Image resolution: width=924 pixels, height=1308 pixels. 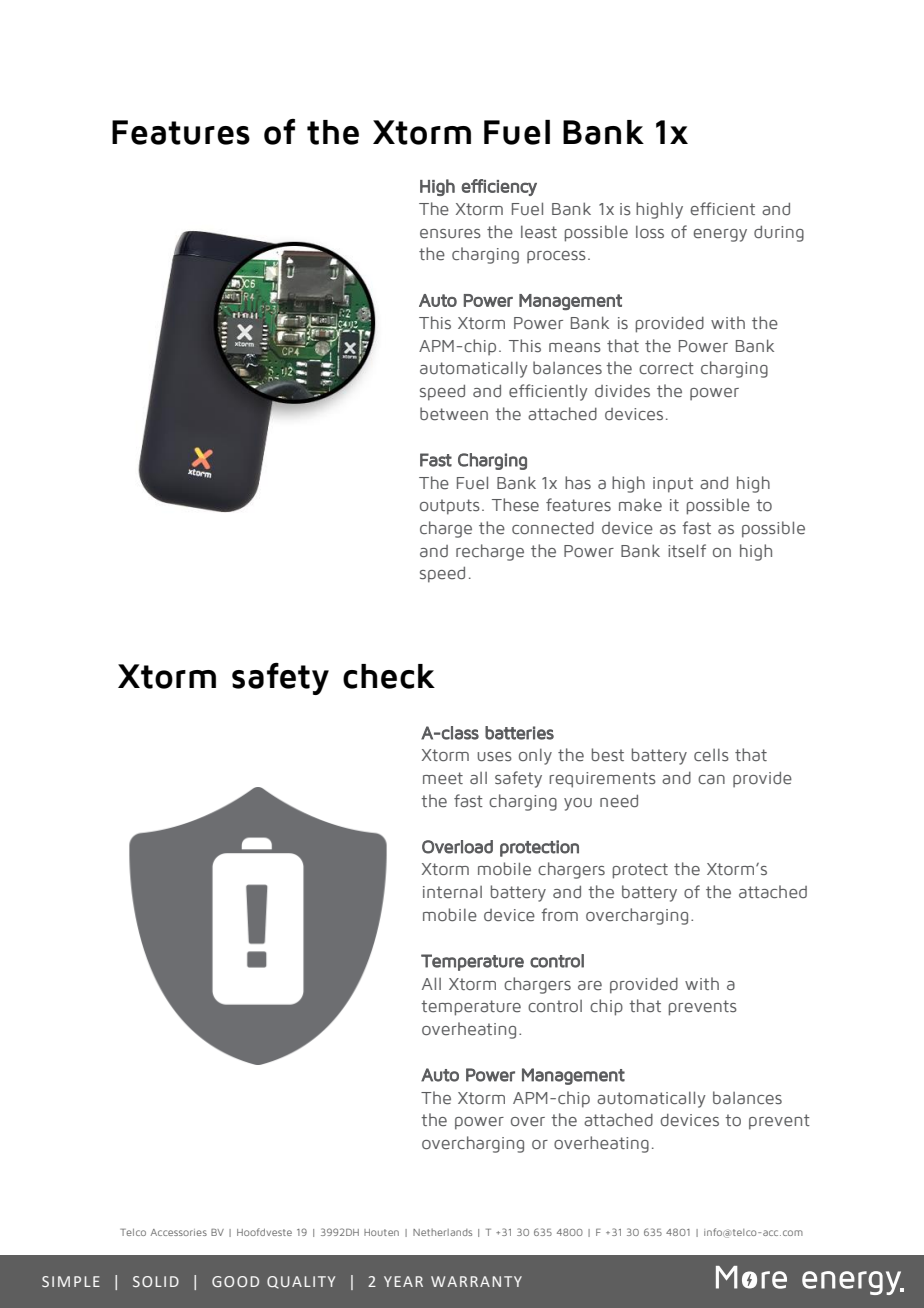 I want to click on SOLID, so click(x=156, y=1281).
